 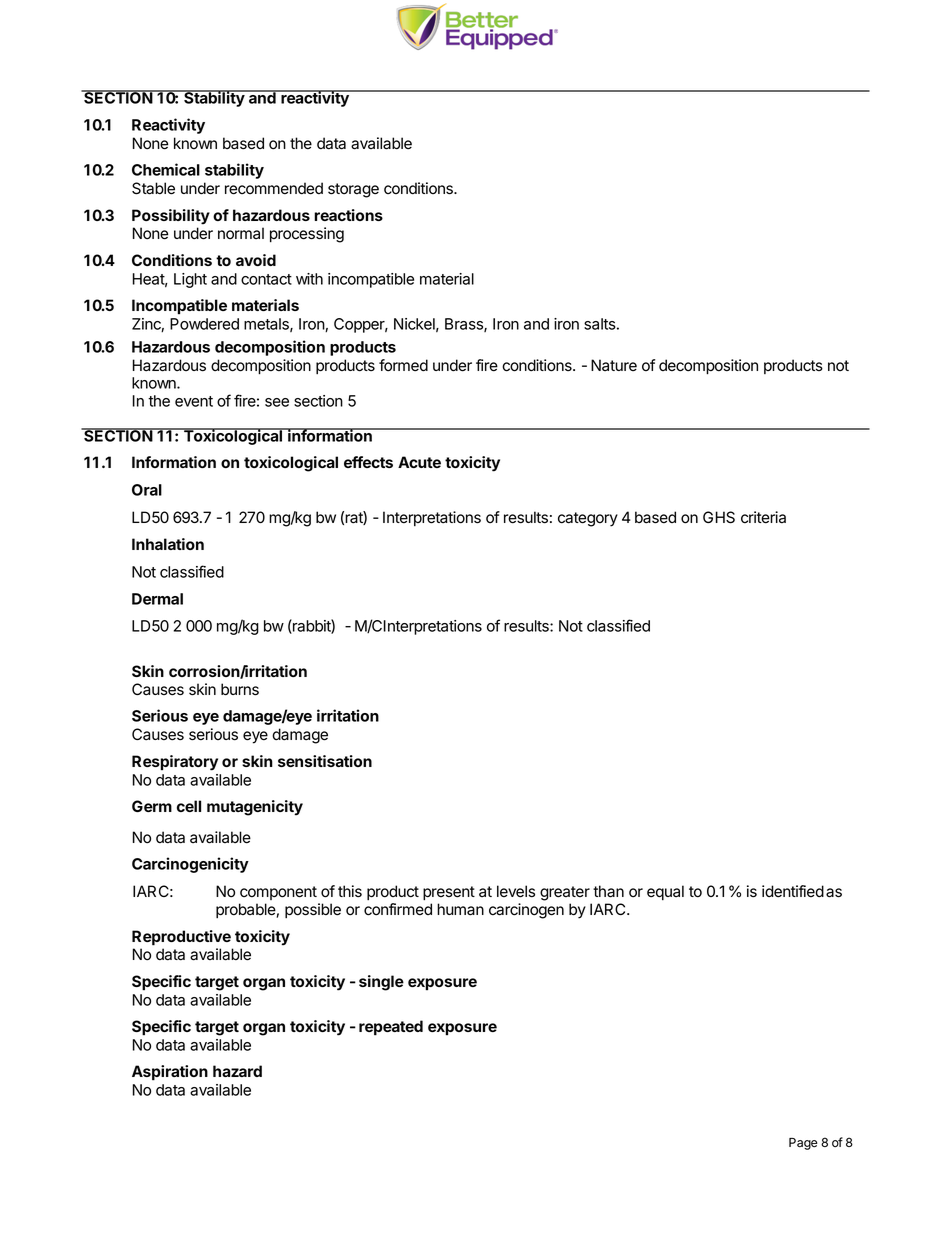 What do you see at coordinates (449, 893) in the screenshot?
I see `present` at bounding box center [449, 893].
